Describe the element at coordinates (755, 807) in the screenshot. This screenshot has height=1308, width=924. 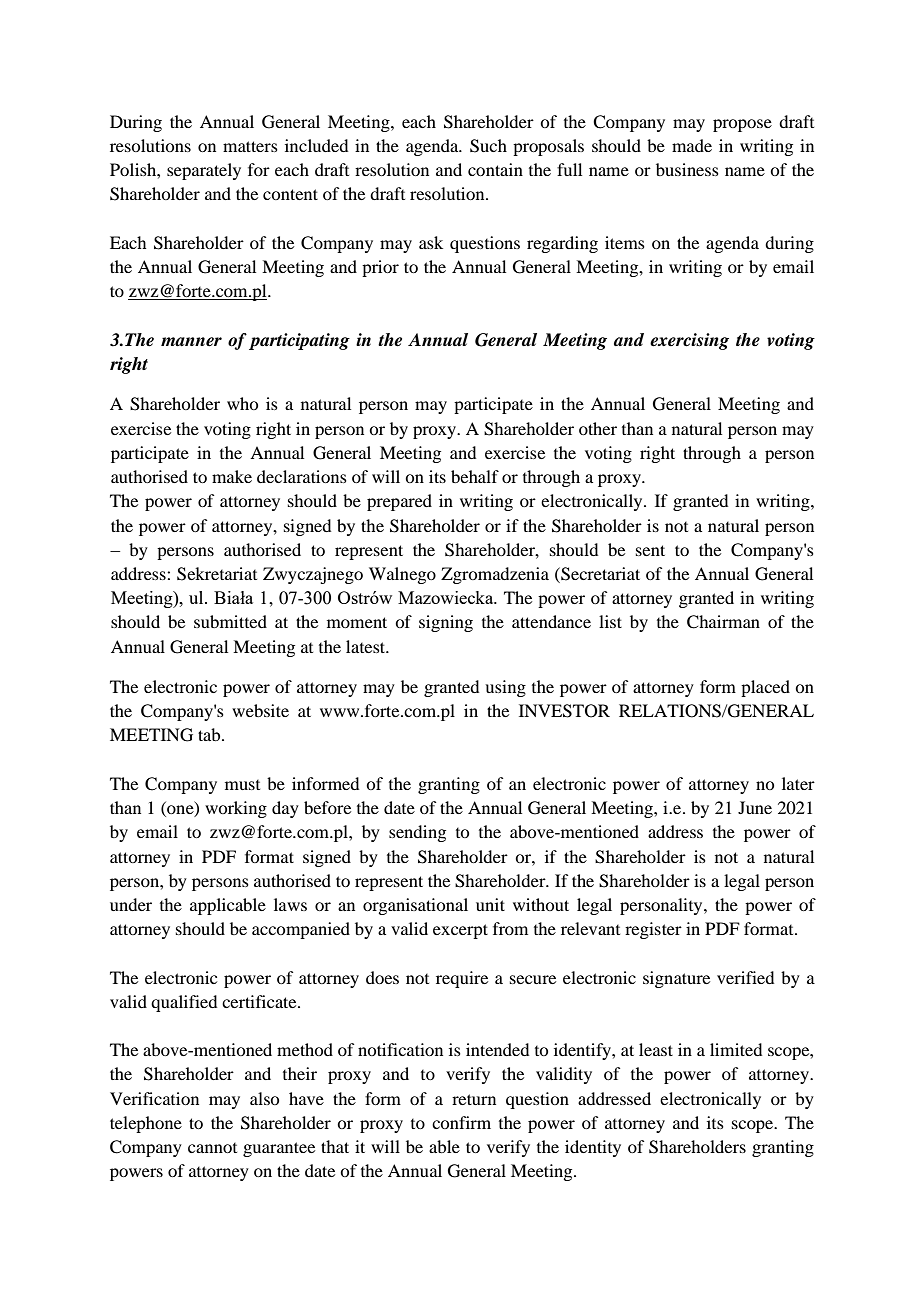
I see `June` at that location.
